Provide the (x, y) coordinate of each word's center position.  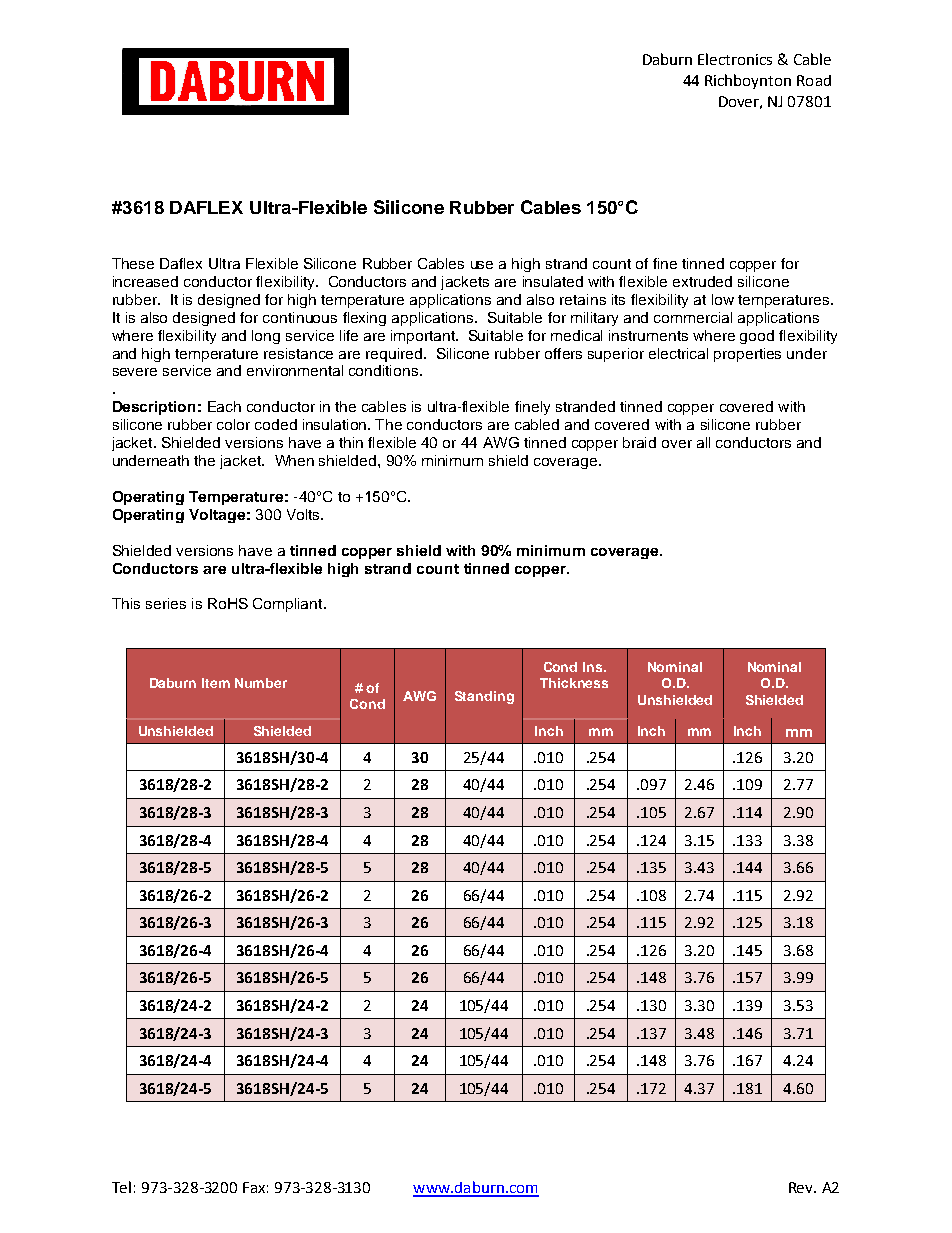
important (424, 337)
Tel (121, 1187)
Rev (802, 1187)
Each (224, 406)
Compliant (289, 605)
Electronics (735, 59)
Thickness (574, 683)
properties (747, 355)
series (166, 603)
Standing (484, 697)
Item (216, 683)
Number (261, 683)
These (133, 263)
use (482, 265)
